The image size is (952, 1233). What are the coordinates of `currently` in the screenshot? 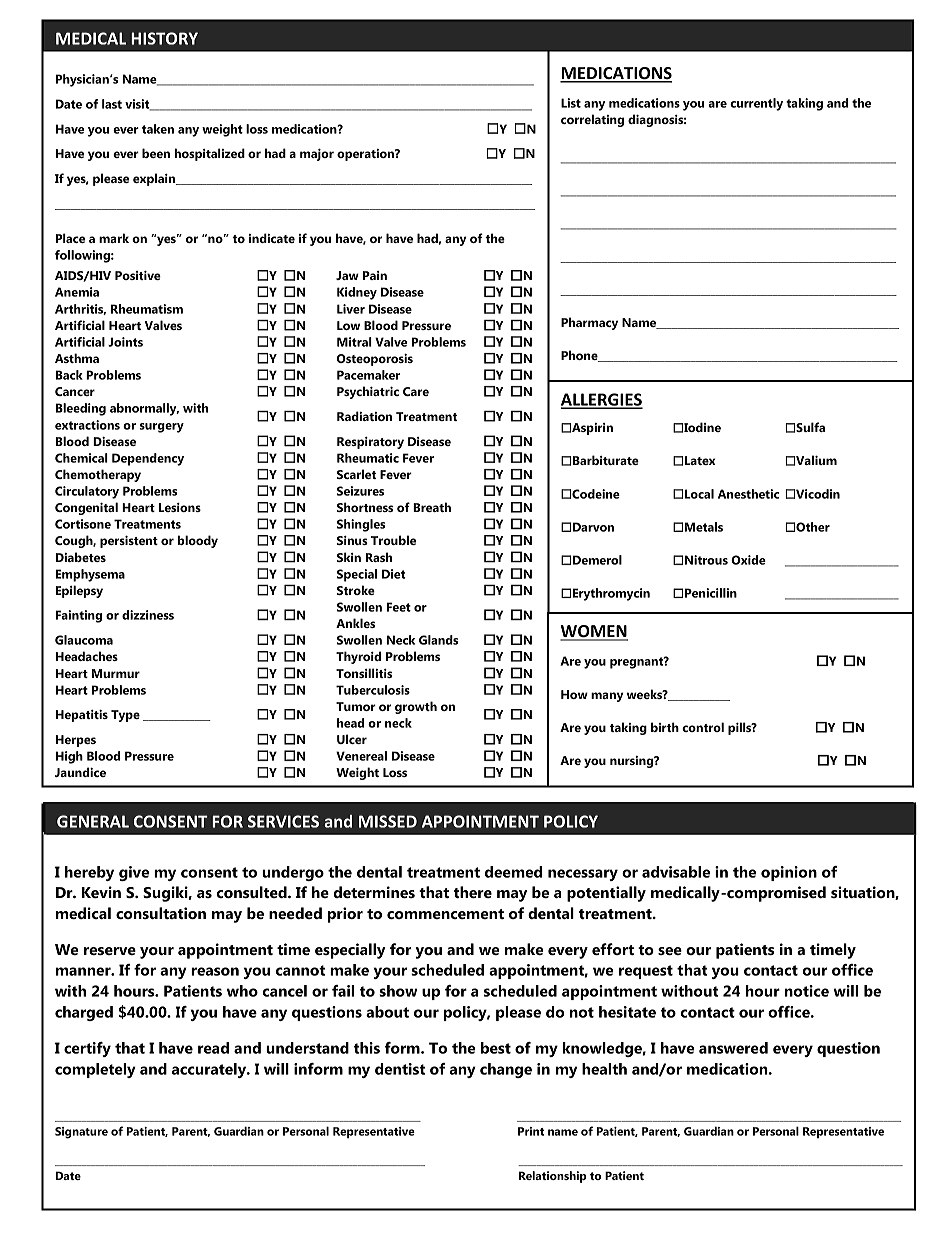 It's located at (756, 104).
